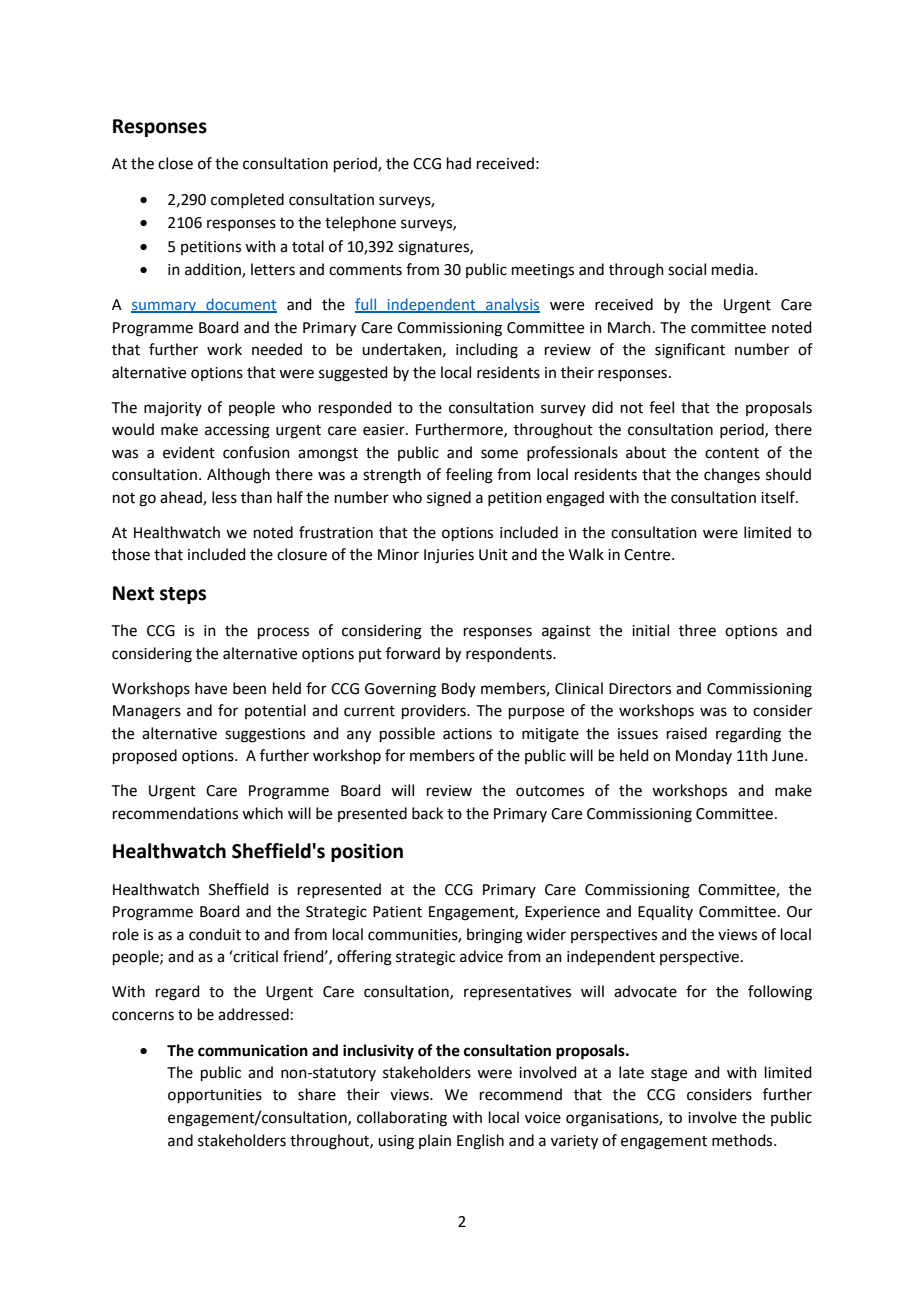  What do you see at coordinates (743, 1140) in the document?
I see `methods` at bounding box center [743, 1140].
